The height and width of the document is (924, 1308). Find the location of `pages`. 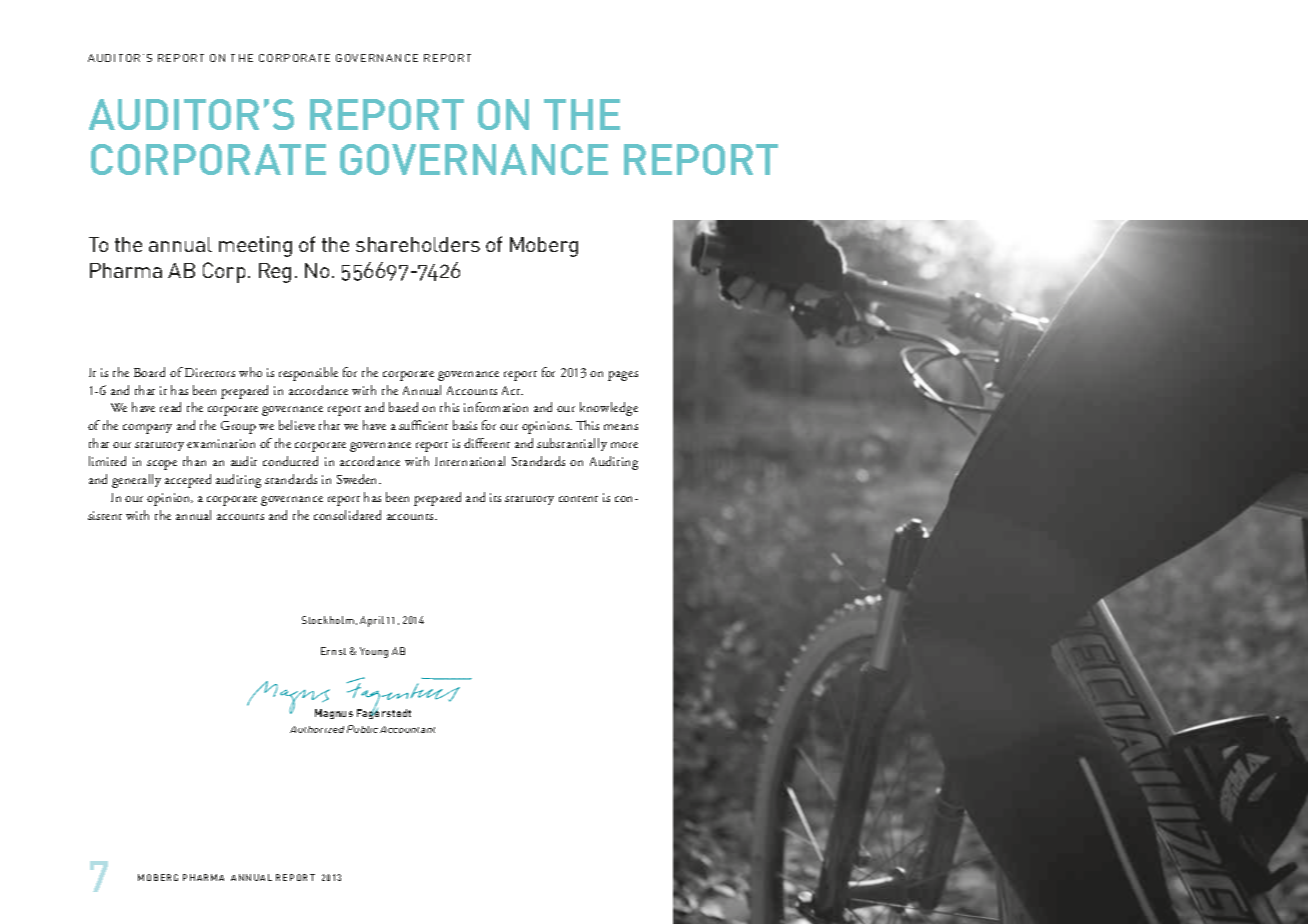

pages is located at coordinates (623, 376).
